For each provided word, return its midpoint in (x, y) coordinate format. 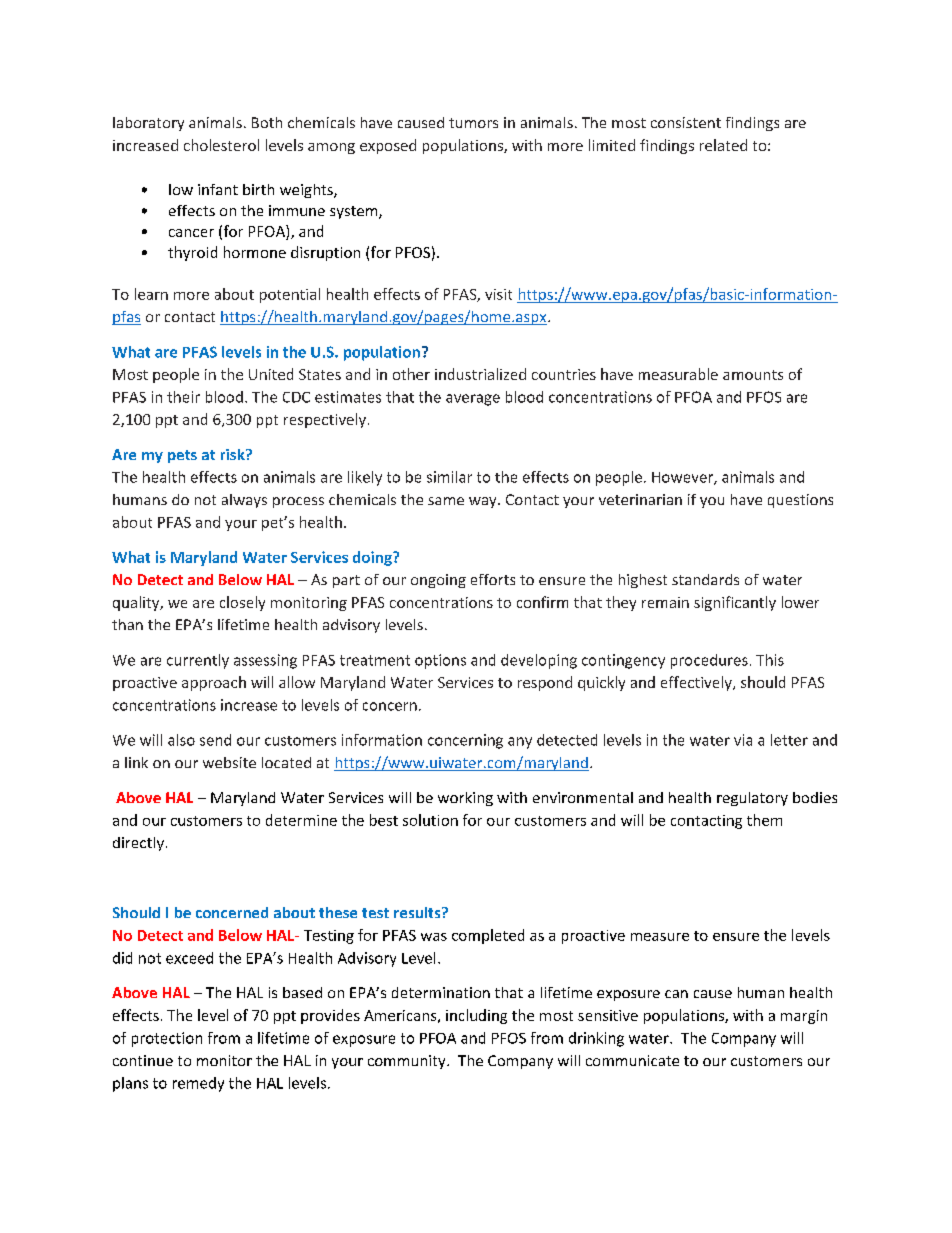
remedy (198, 1084)
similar (449, 477)
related (723, 145)
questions (800, 501)
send (215, 740)
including (476, 1016)
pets (182, 456)
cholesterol (221, 145)
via (743, 740)
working (465, 799)
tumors (473, 123)
